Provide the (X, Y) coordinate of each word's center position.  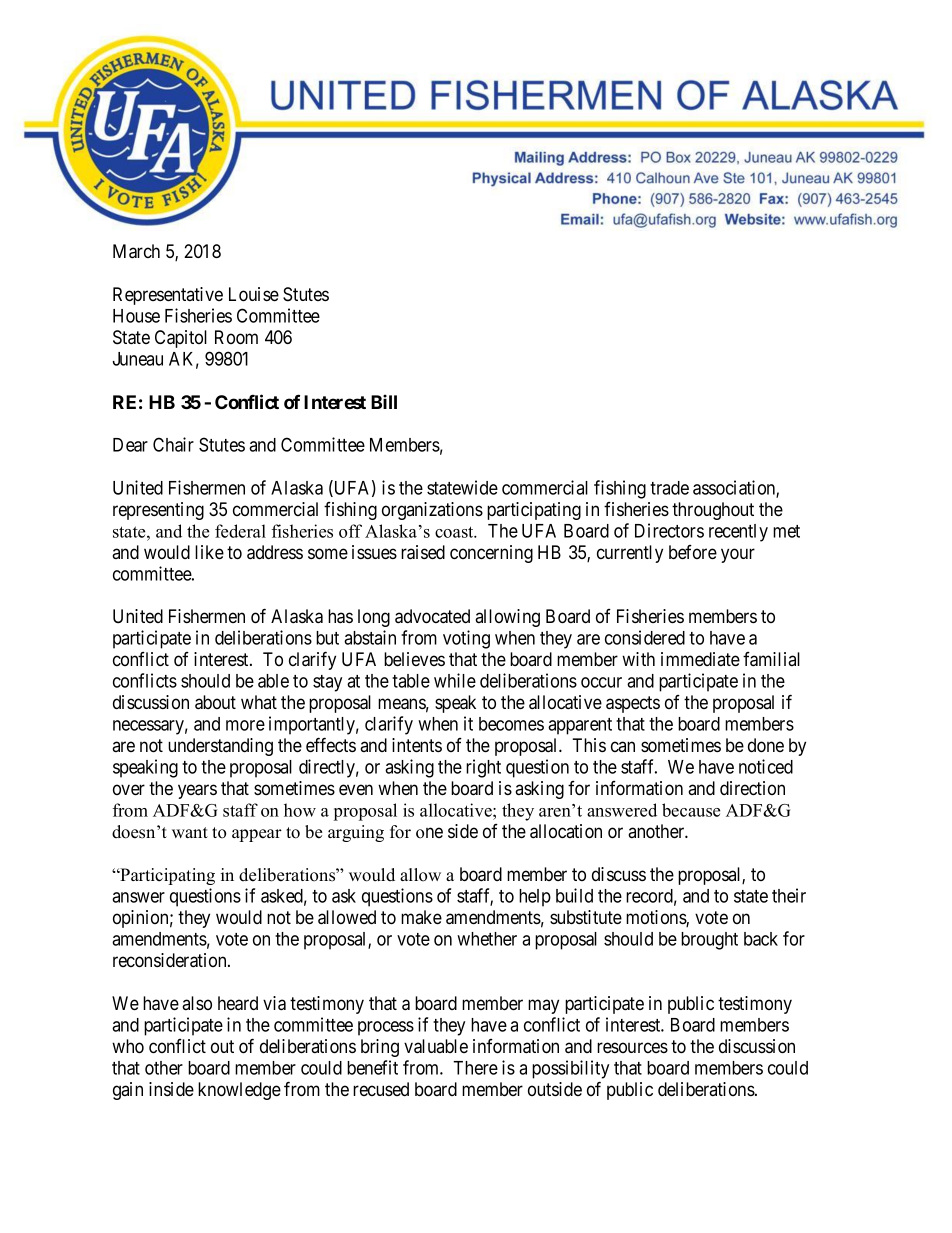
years (197, 791)
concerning (491, 554)
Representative (168, 296)
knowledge (239, 1091)
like (209, 552)
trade (669, 488)
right (483, 768)
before (693, 552)
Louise (254, 294)
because (691, 810)
